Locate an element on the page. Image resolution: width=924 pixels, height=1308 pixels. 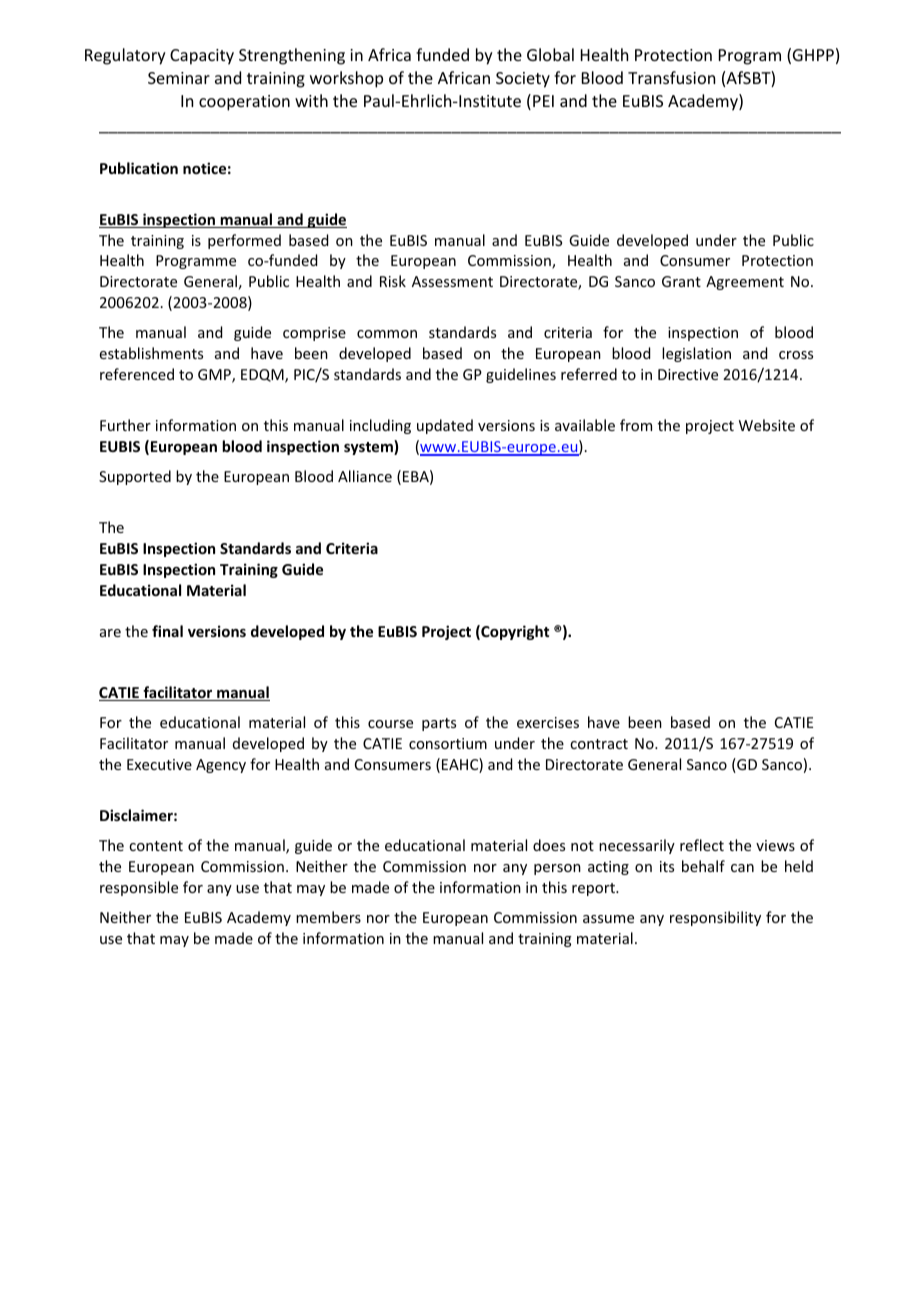
Supported is located at coordinates (135, 477).
